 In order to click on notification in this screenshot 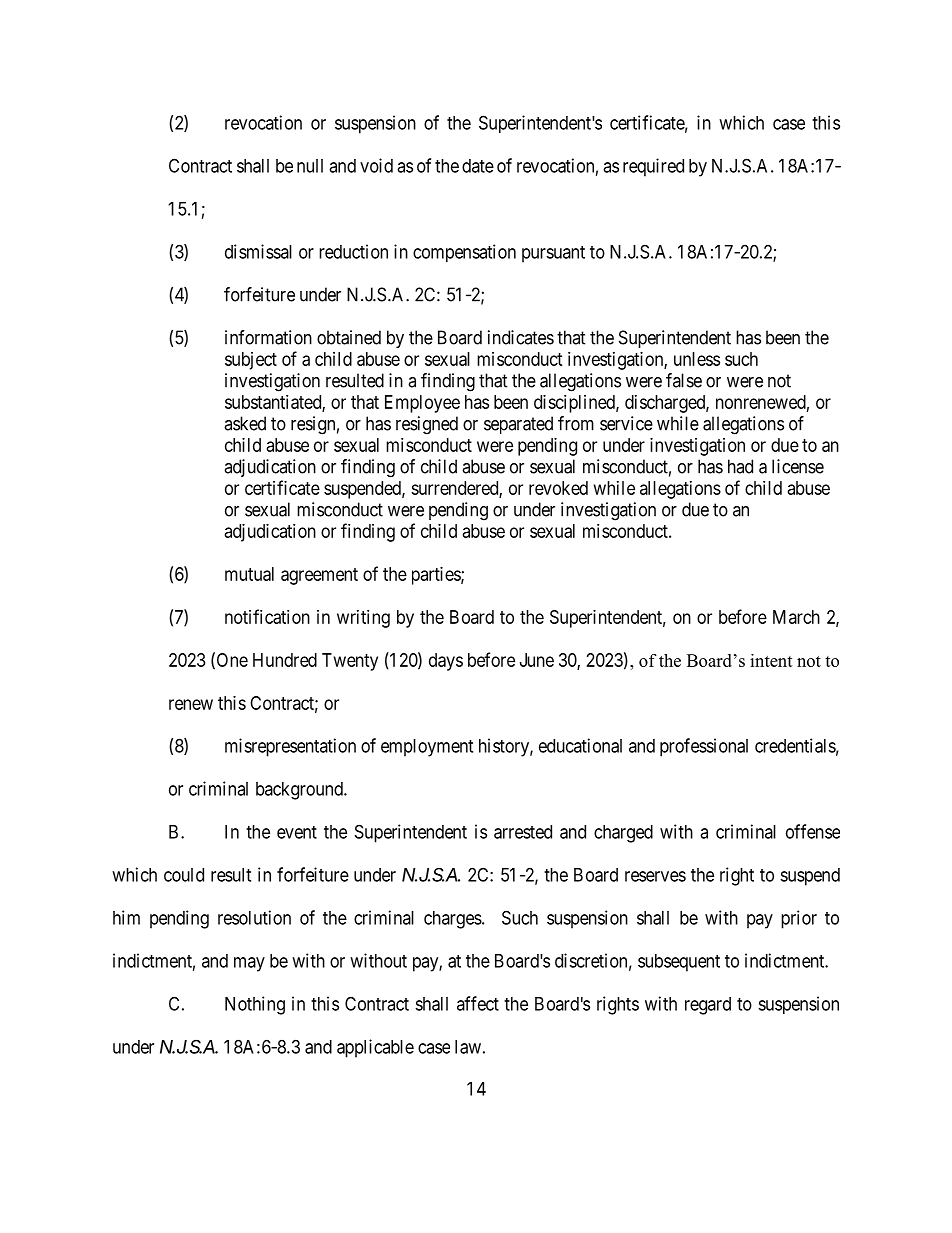, I will do `click(267, 616)`.
